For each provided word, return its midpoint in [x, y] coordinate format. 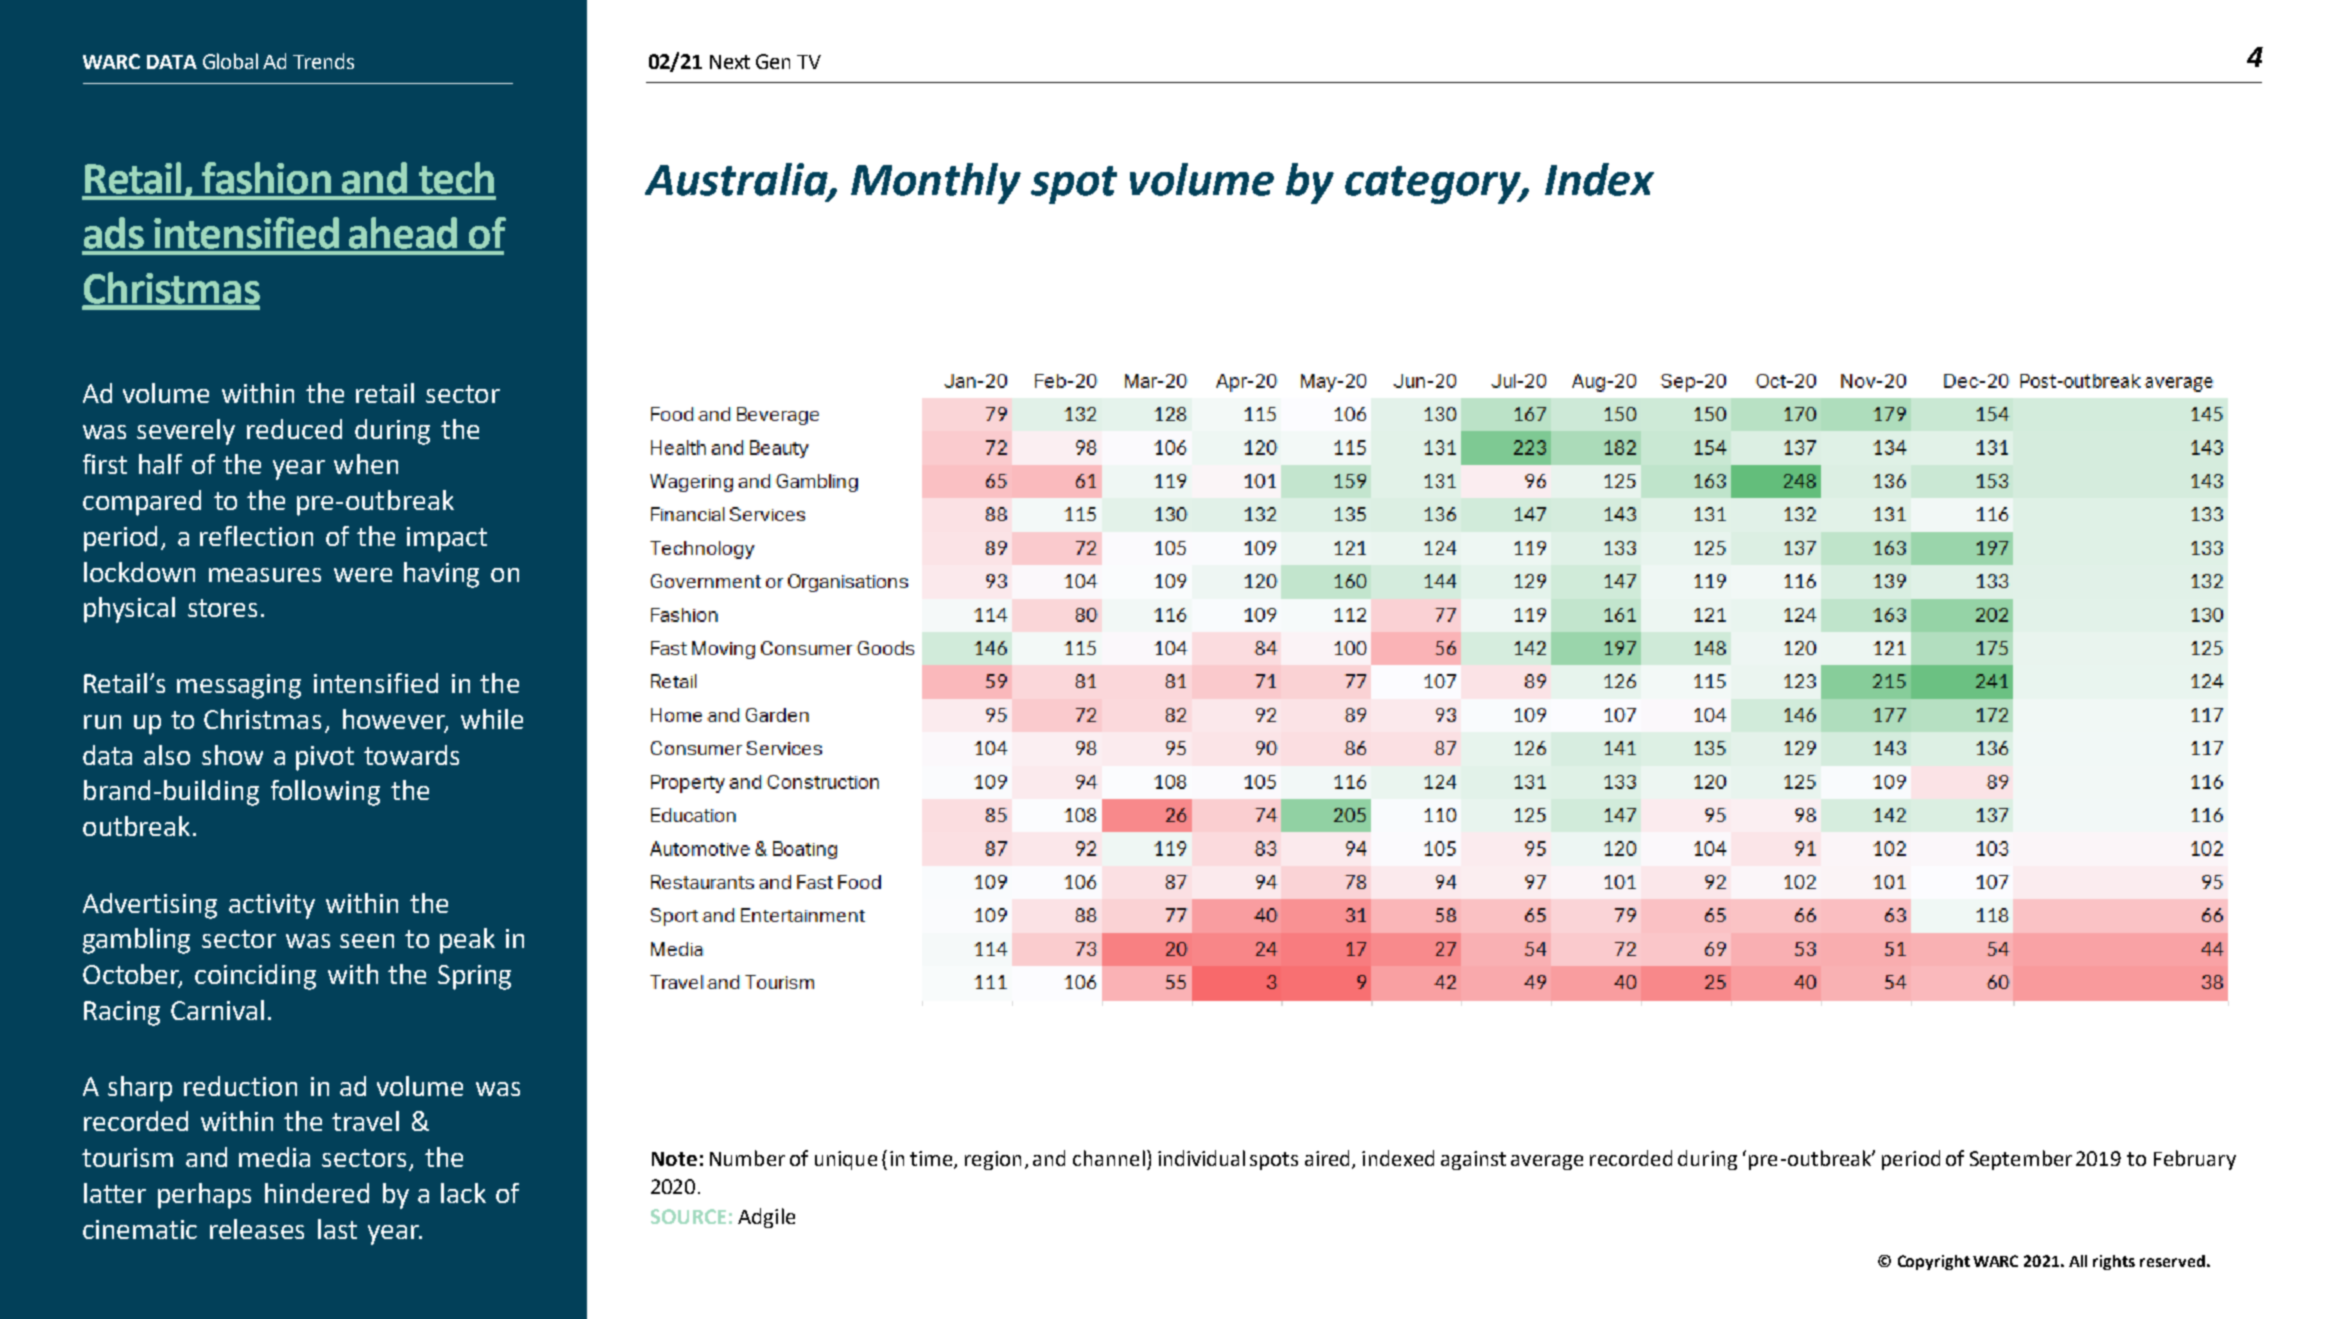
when [366, 464]
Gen [773, 61]
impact [447, 539]
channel [1109, 1158]
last [337, 1229]
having [441, 575]
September [2021, 1160]
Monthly [936, 183]
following [325, 793]
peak [467, 941]
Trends [323, 61]
